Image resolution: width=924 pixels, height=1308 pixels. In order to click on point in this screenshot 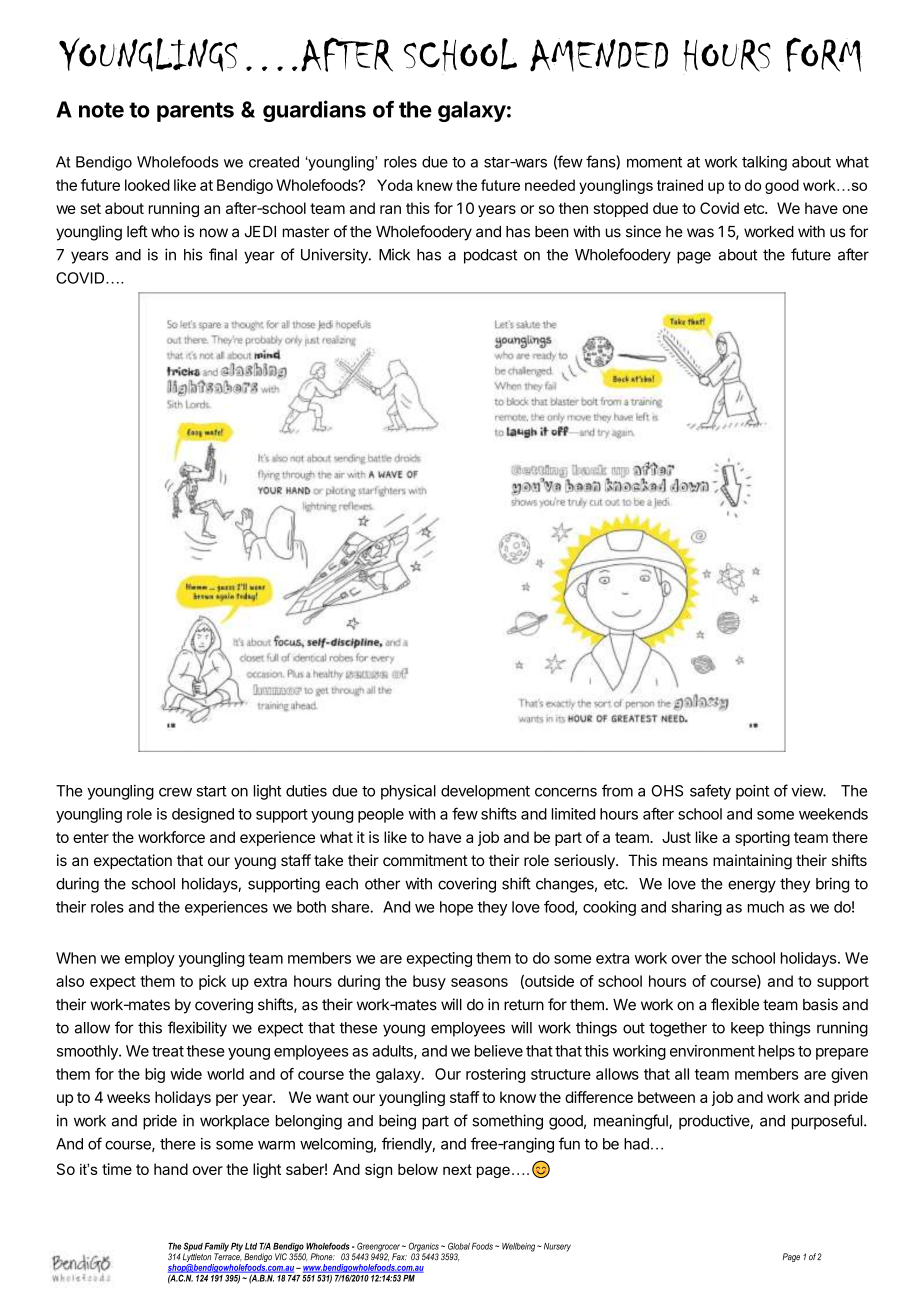, I will do `click(752, 792)`.
